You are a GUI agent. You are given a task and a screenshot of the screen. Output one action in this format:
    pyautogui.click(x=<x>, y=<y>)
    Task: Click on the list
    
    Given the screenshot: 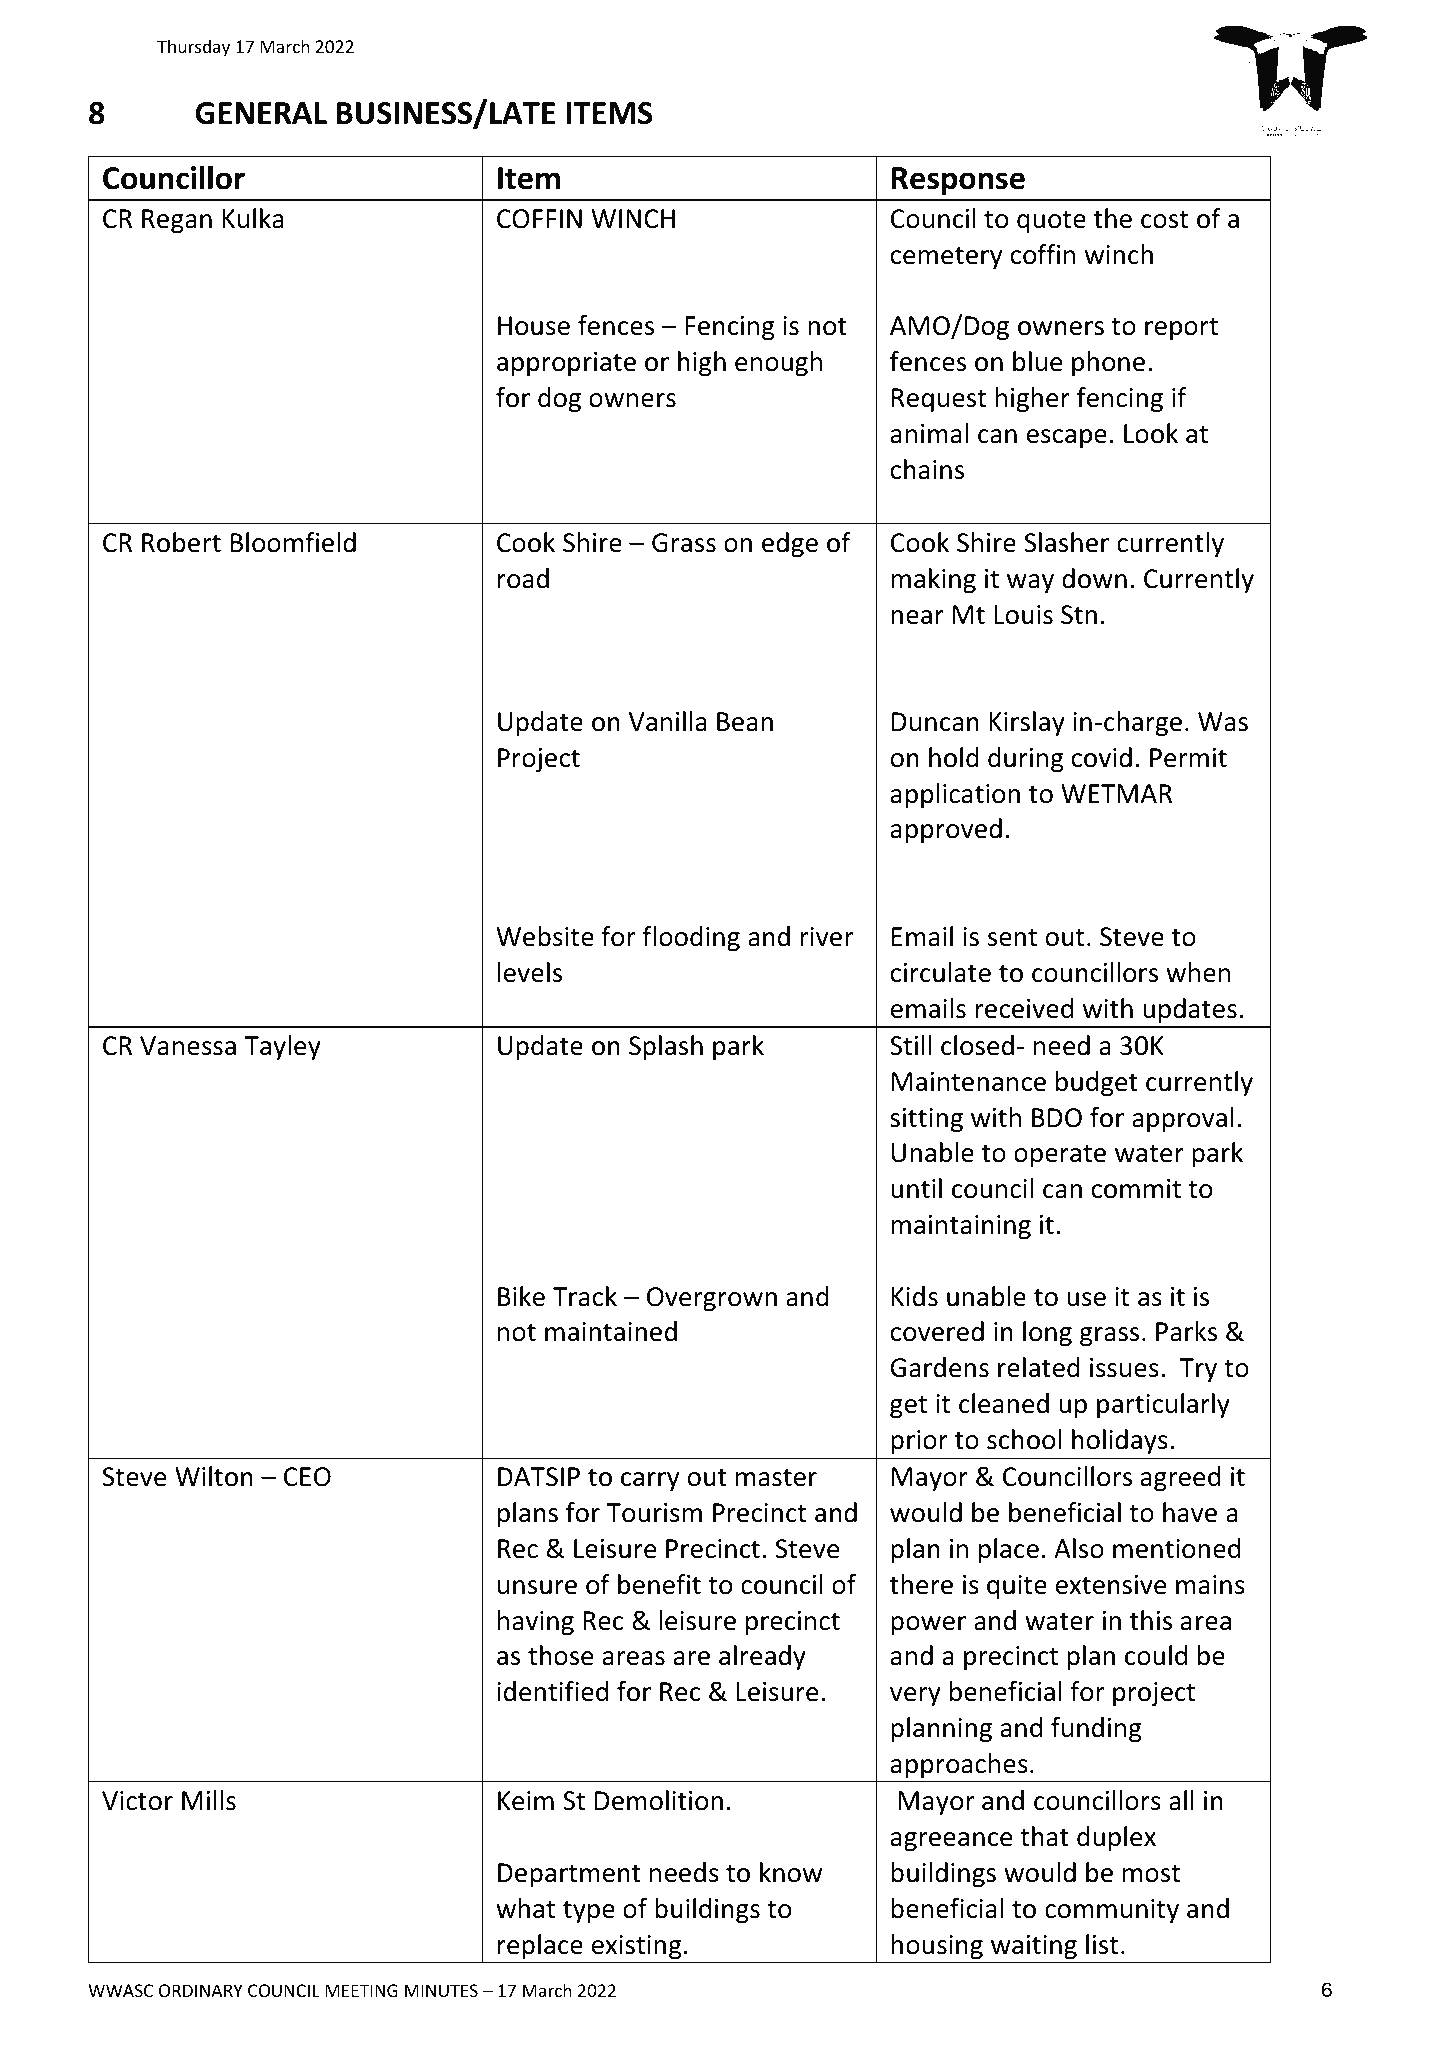 What is the action you would take?
    pyautogui.click(x=1102, y=1944)
